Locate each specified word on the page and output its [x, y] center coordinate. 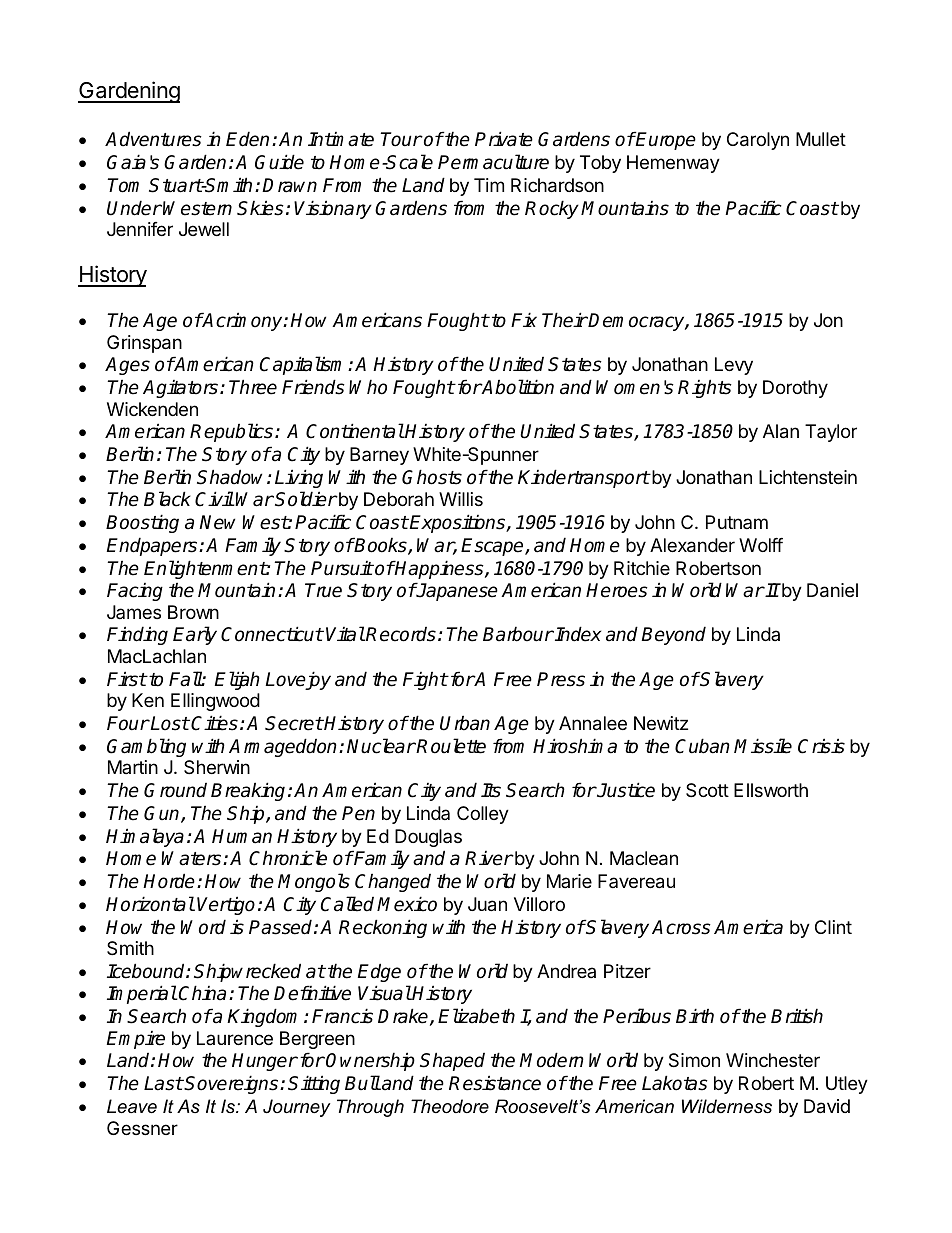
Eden [247, 139]
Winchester [773, 1060]
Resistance [495, 1083]
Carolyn [758, 141]
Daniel [832, 590]
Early [195, 635]
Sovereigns [232, 1084]
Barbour [518, 634]
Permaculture [493, 162]
